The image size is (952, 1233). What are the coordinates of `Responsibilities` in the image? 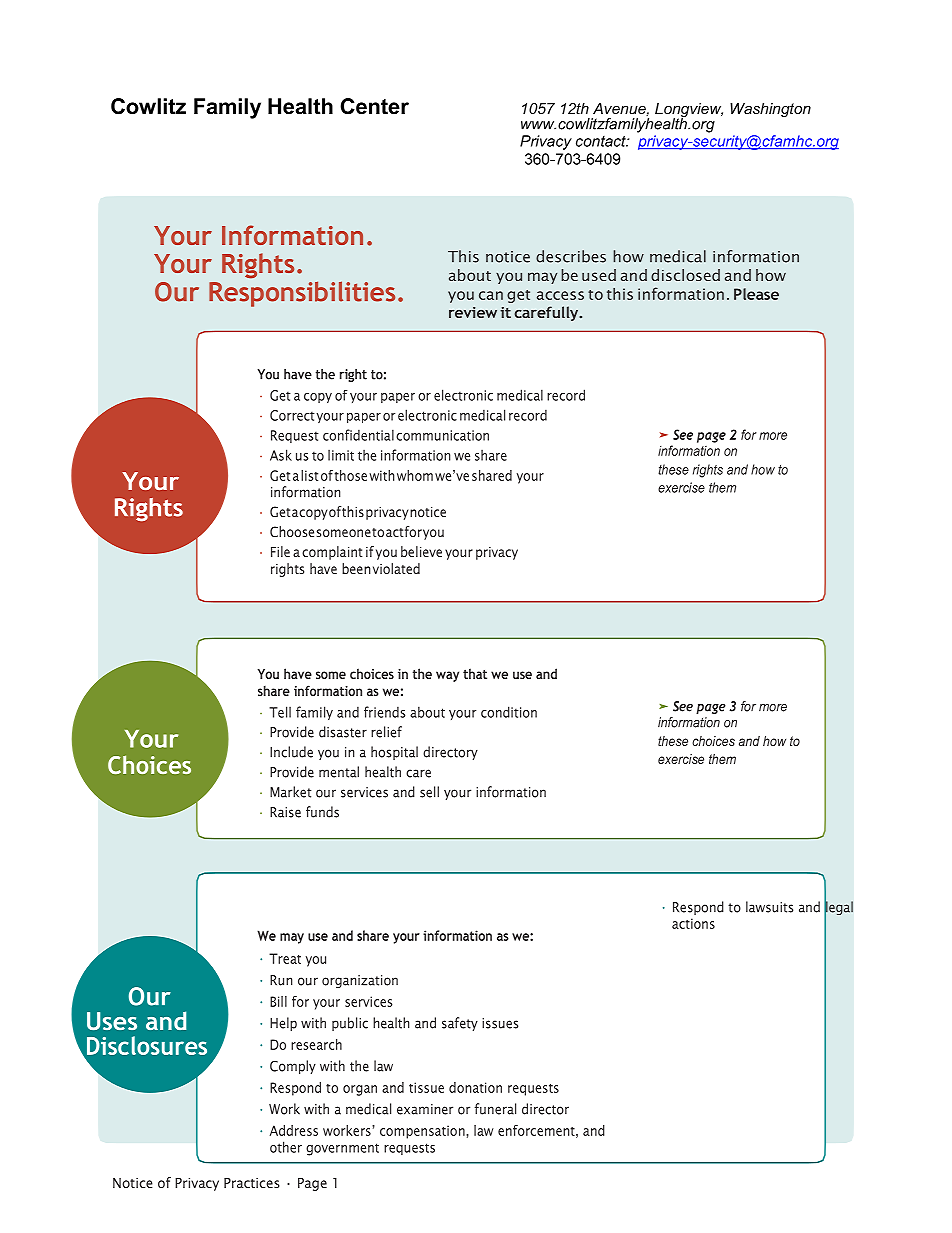 It's located at (302, 294).
